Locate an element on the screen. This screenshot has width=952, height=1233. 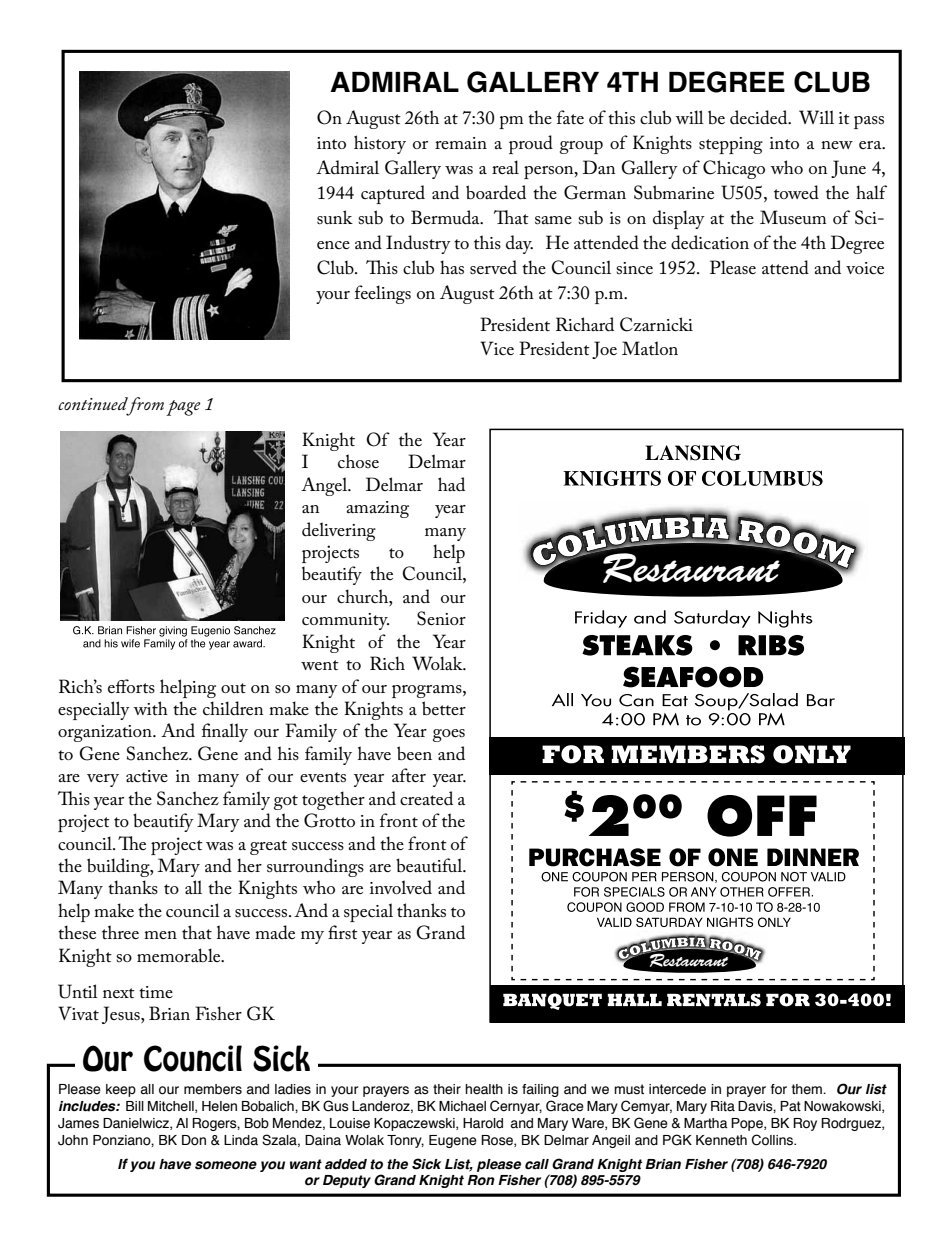
had is located at coordinates (451, 484).
